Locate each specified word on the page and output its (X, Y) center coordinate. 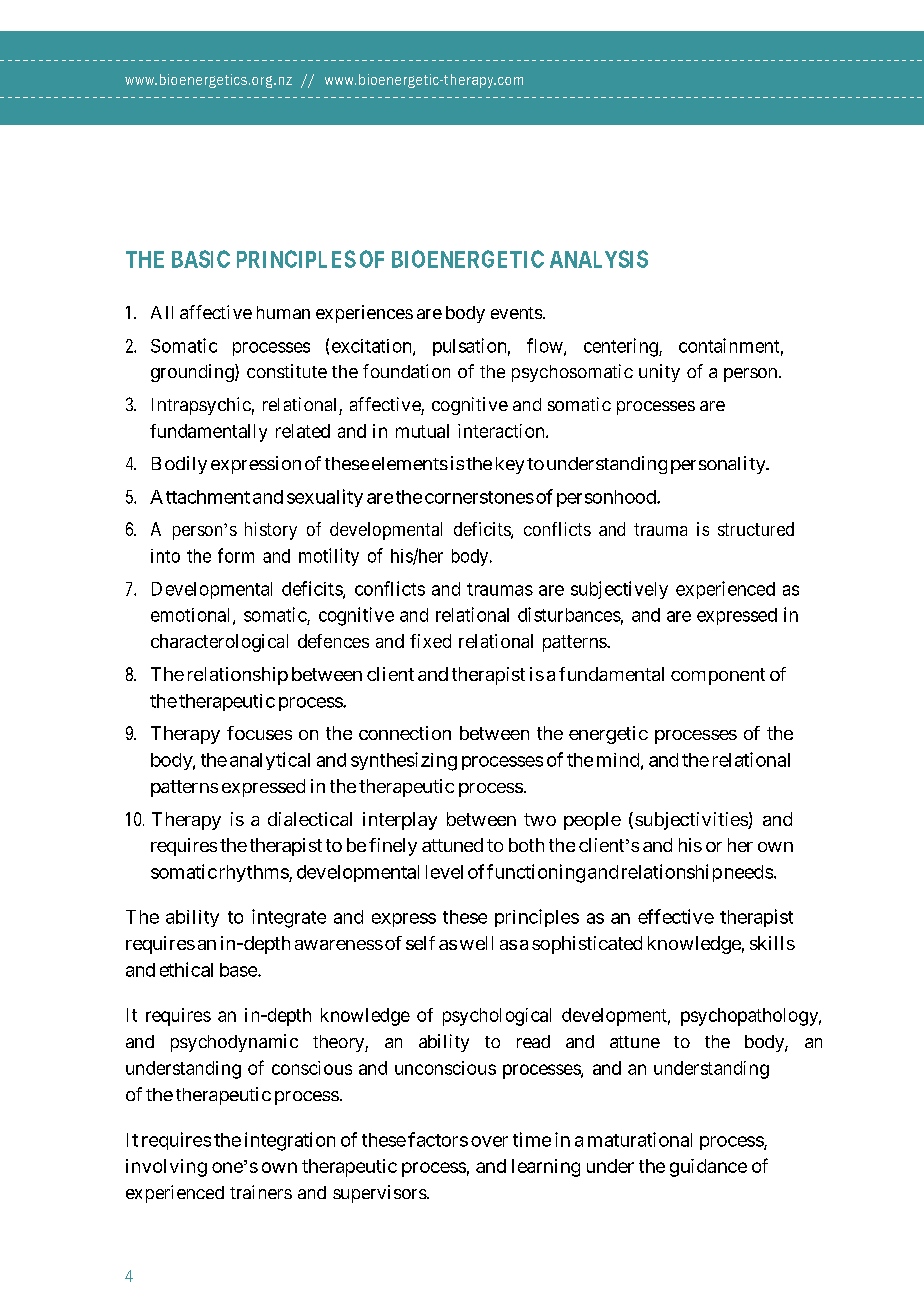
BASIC (201, 259)
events (516, 313)
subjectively (619, 590)
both (526, 845)
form (236, 555)
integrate (289, 918)
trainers (261, 1192)
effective (676, 916)
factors (438, 1139)
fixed (430, 641)
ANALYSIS (599, 259)
